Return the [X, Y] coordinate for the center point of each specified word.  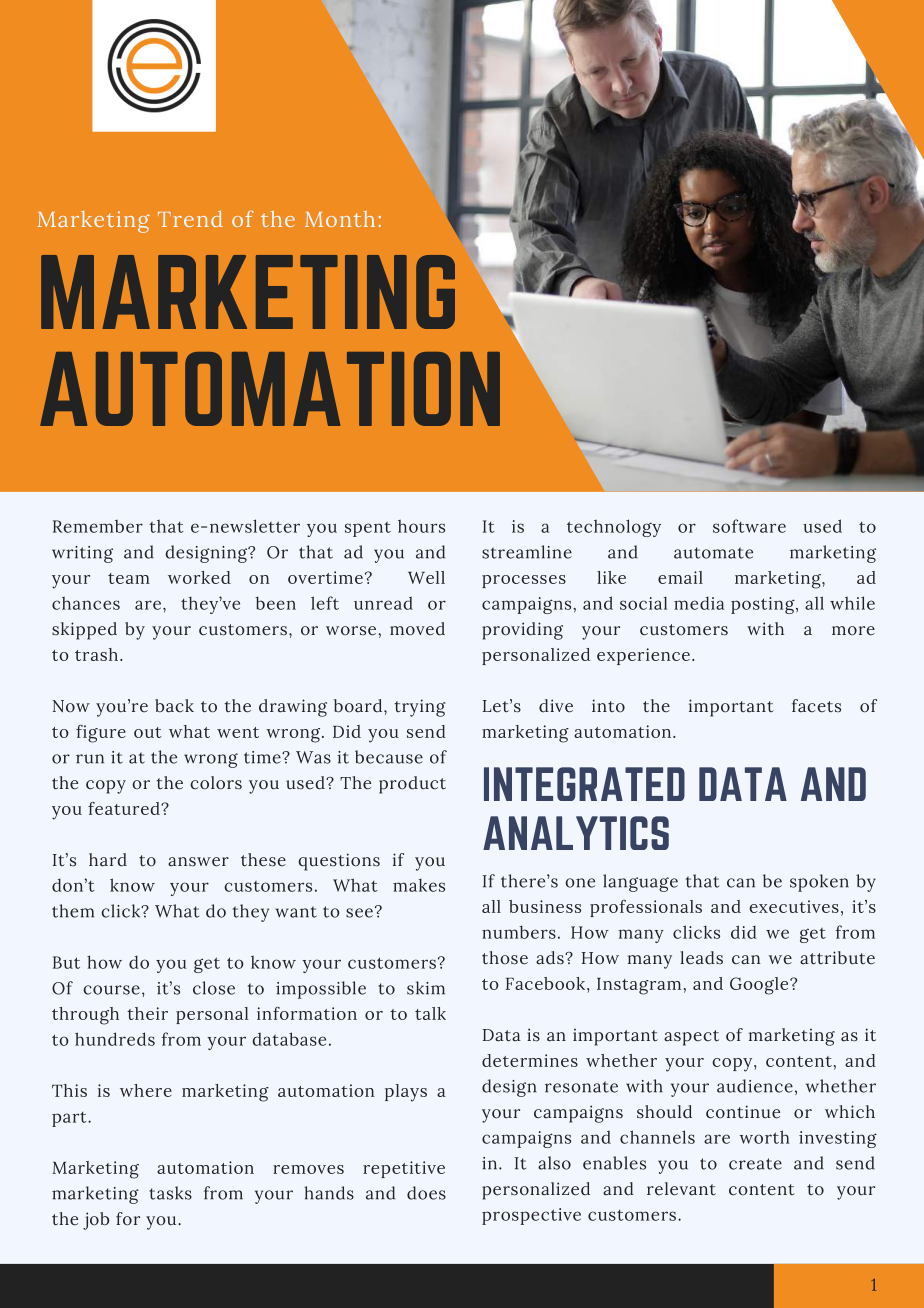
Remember [98, 526]
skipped [84, 631]
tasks [170, 1193]
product [412, 785]
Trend [190, 219]
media [699, 603]
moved [417, 629]
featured [125, 808]
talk [430, 1013]
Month [340, 219]
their [147, 1013]
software [749, 526]
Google [760, 986]
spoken [819, 883]
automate [713, 553]
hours [421, 526]
